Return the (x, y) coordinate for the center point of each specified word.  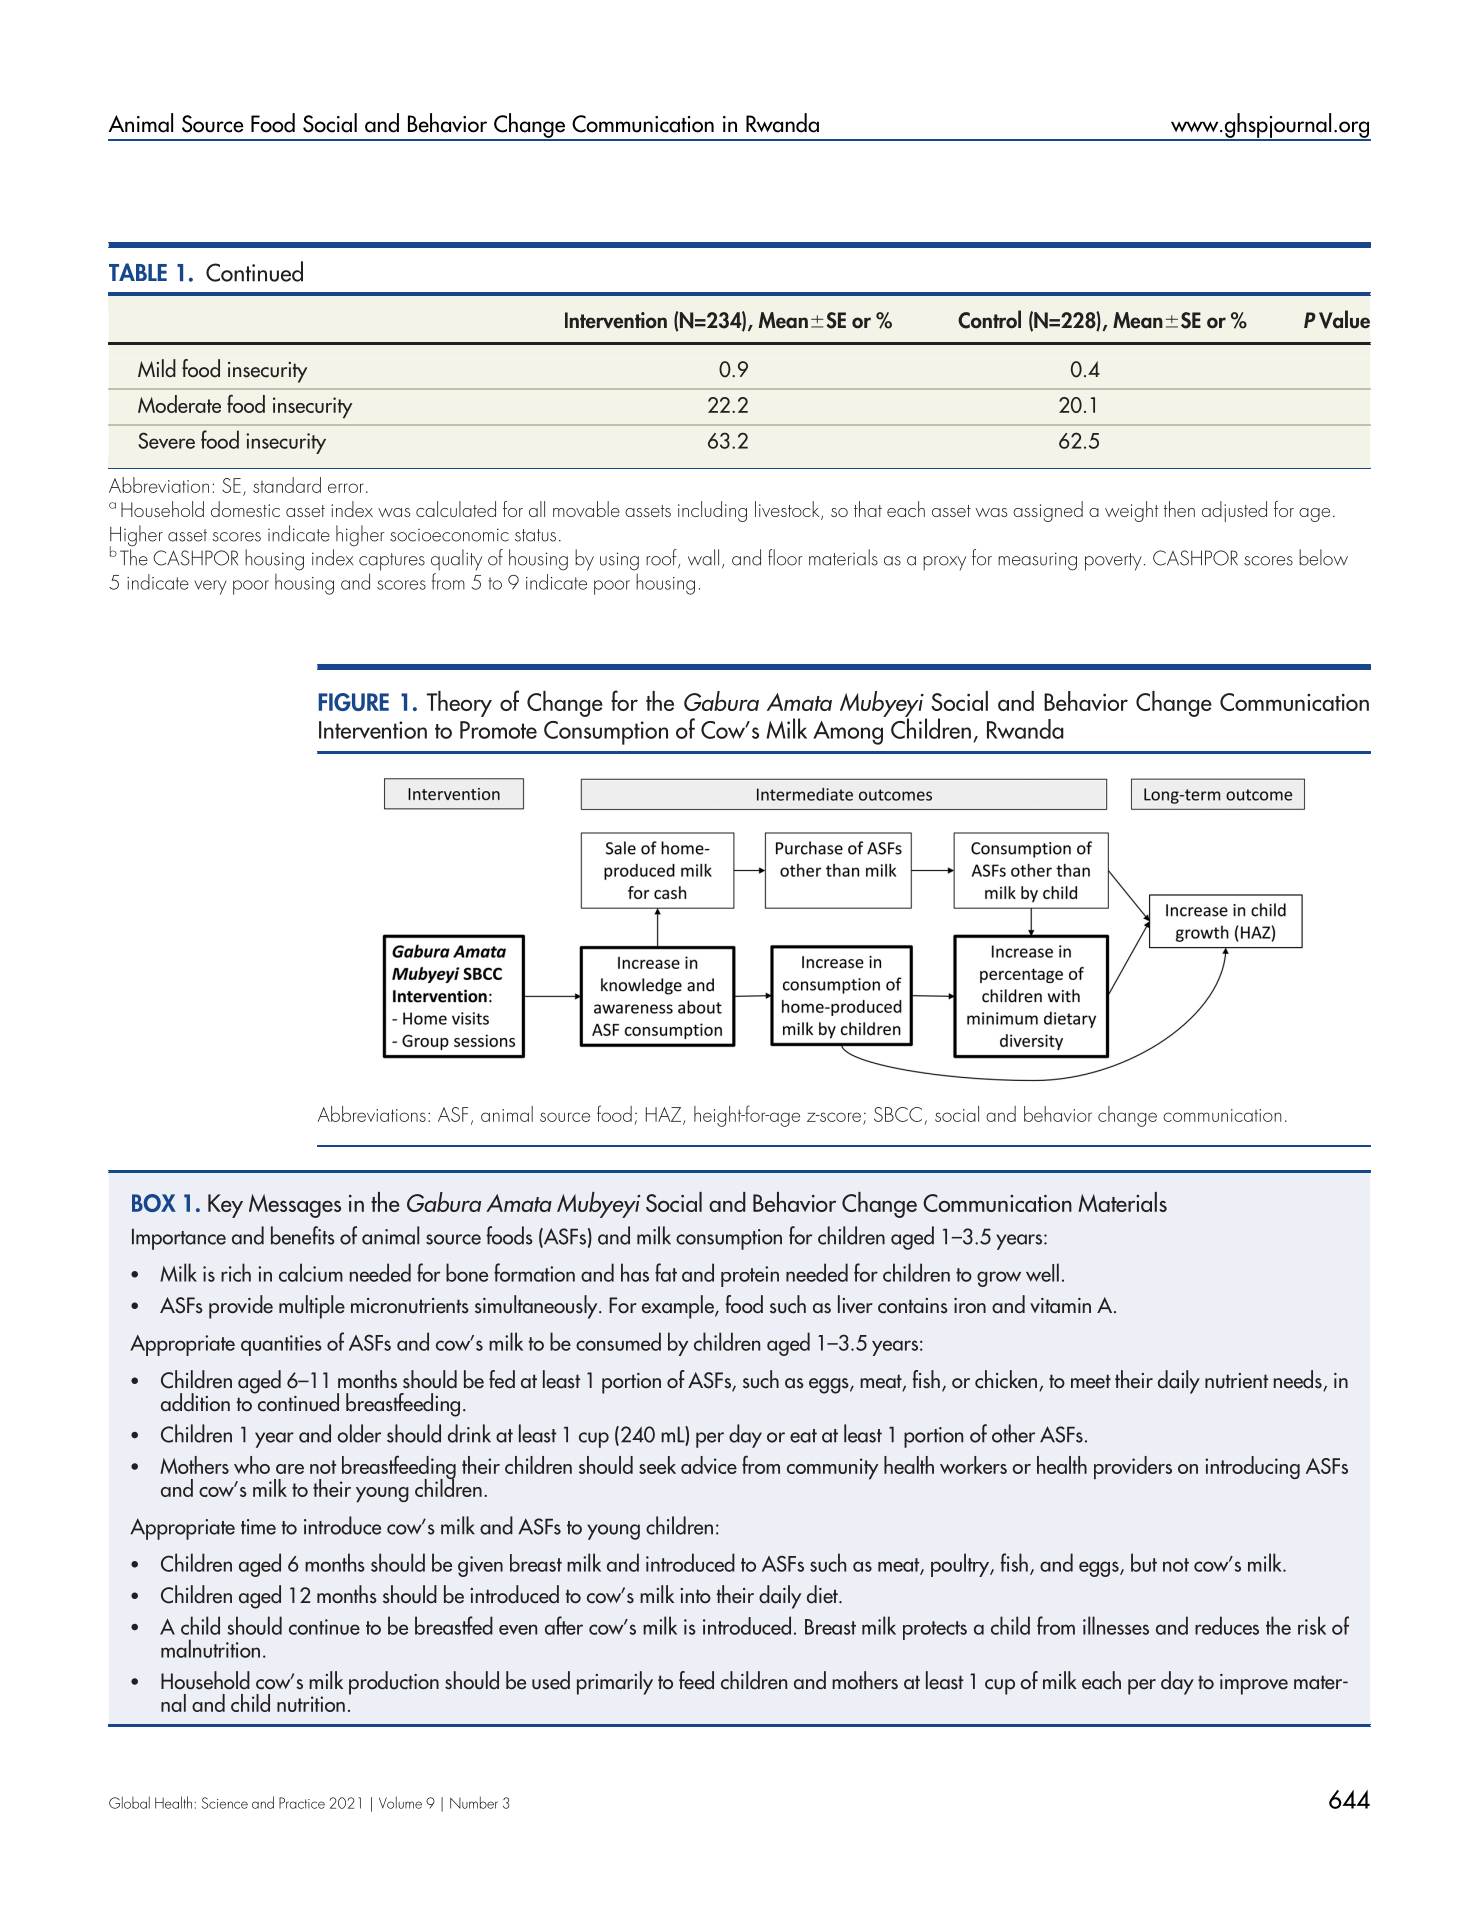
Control (989, 319)
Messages (295, 1206)
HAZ (665, 1115)
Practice (302, 1803)
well (1042, 1272)
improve (1254, 1684)
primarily (615, 1683)
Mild (157, 368)
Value (1344, 319)
